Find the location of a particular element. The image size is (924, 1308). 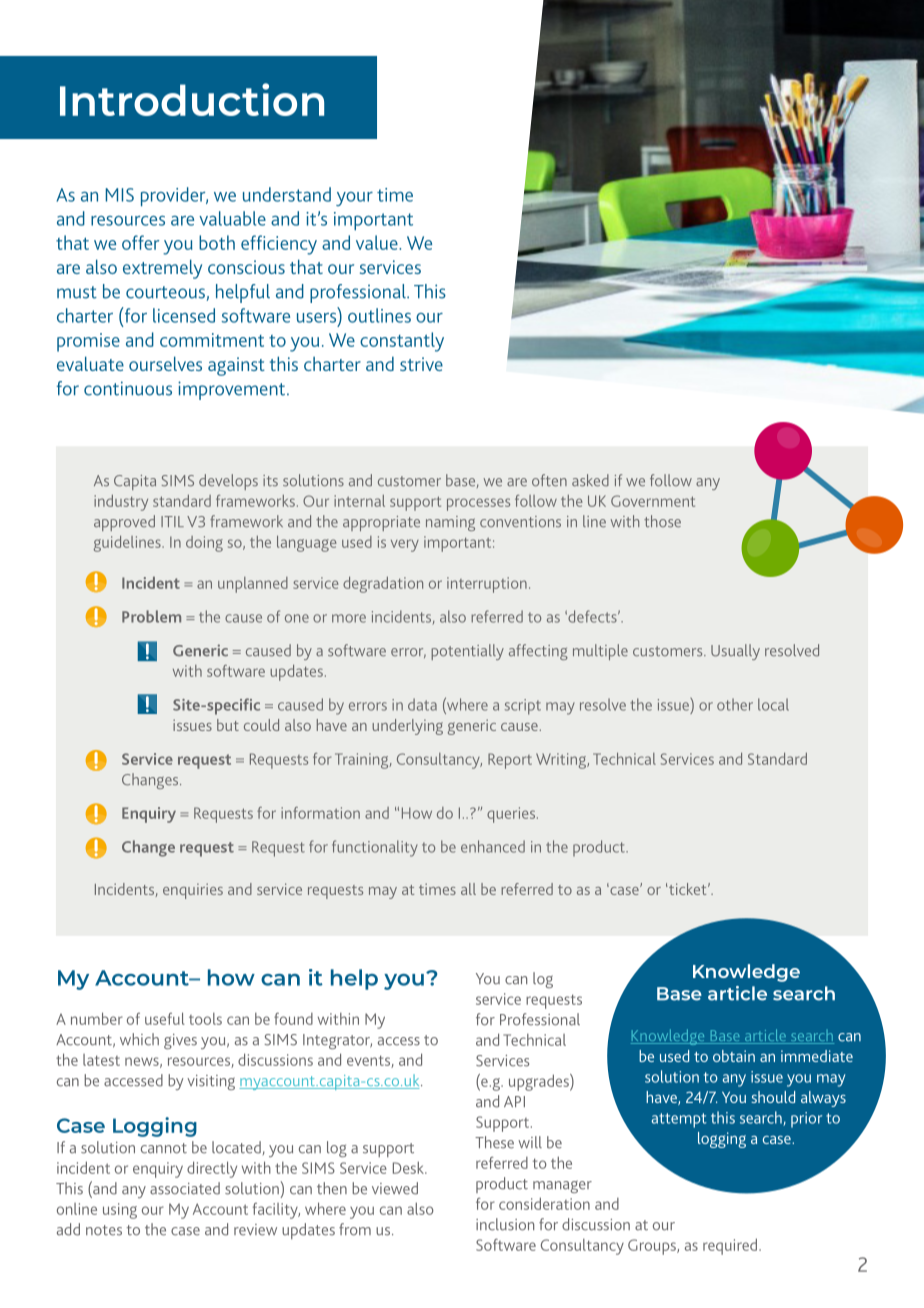

Usually is located at coordinates (735, 652).
